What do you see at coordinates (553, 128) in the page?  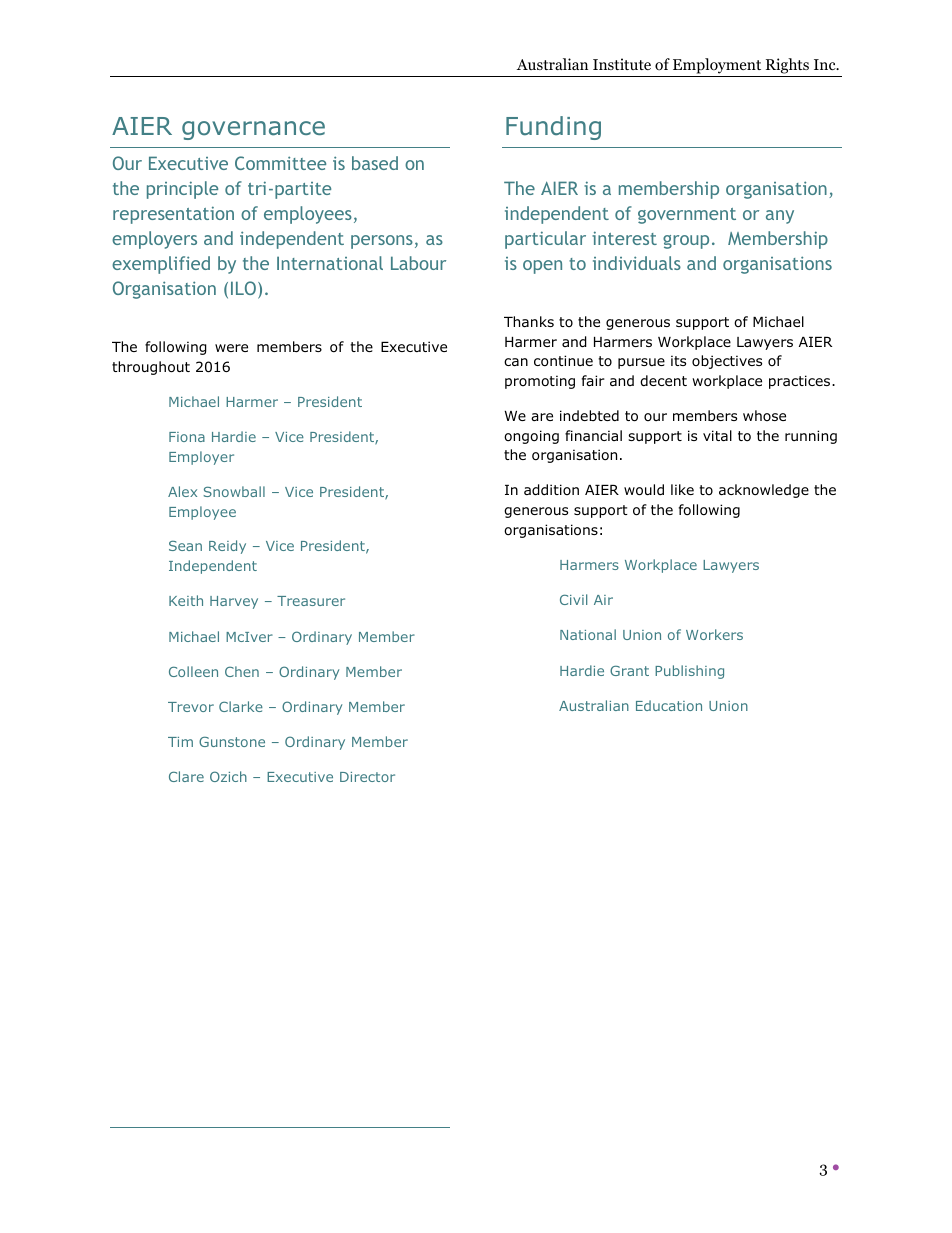 I see `Funding` at bounding box center [553, 128].
